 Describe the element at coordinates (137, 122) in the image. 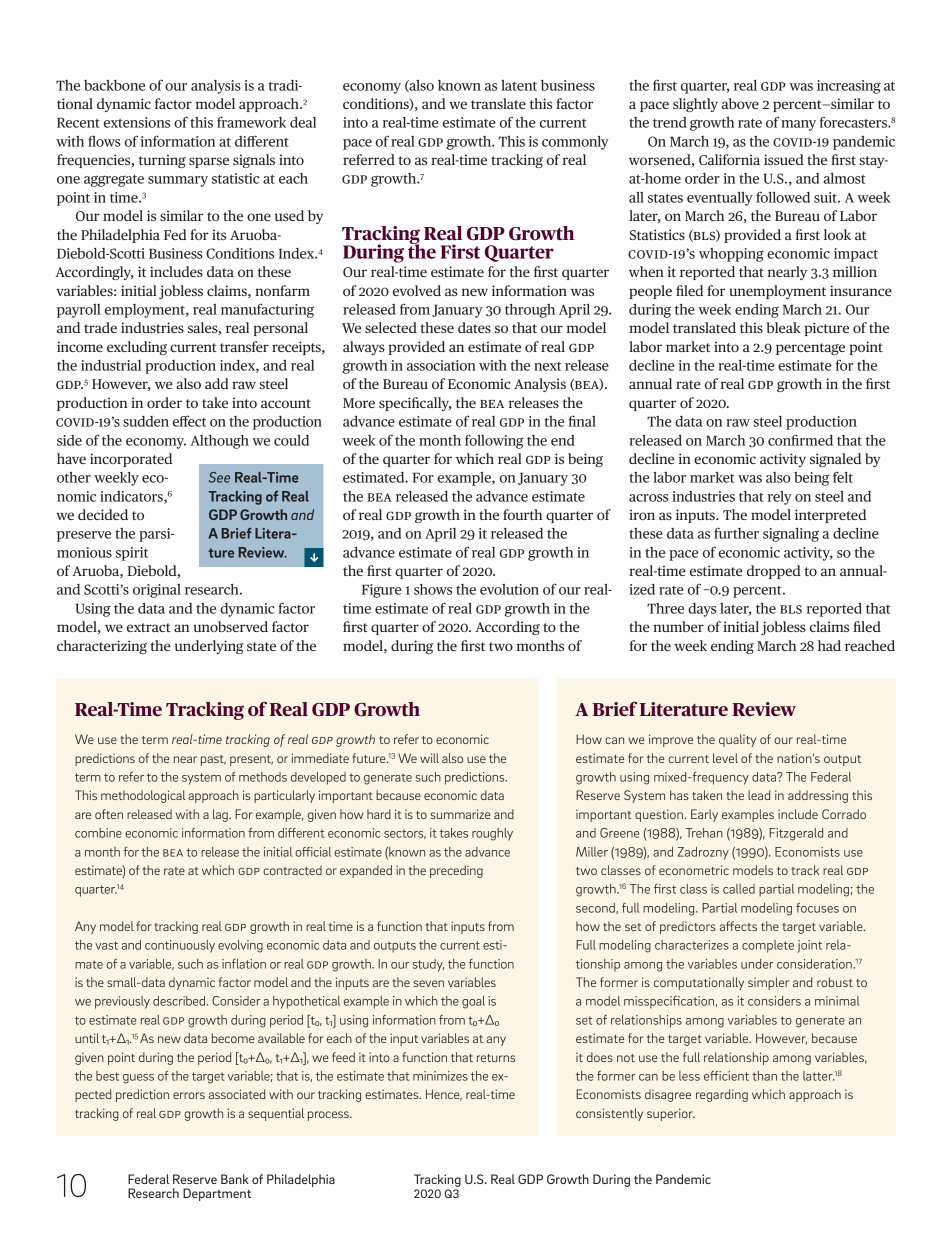

I see `extensions` at that location.
